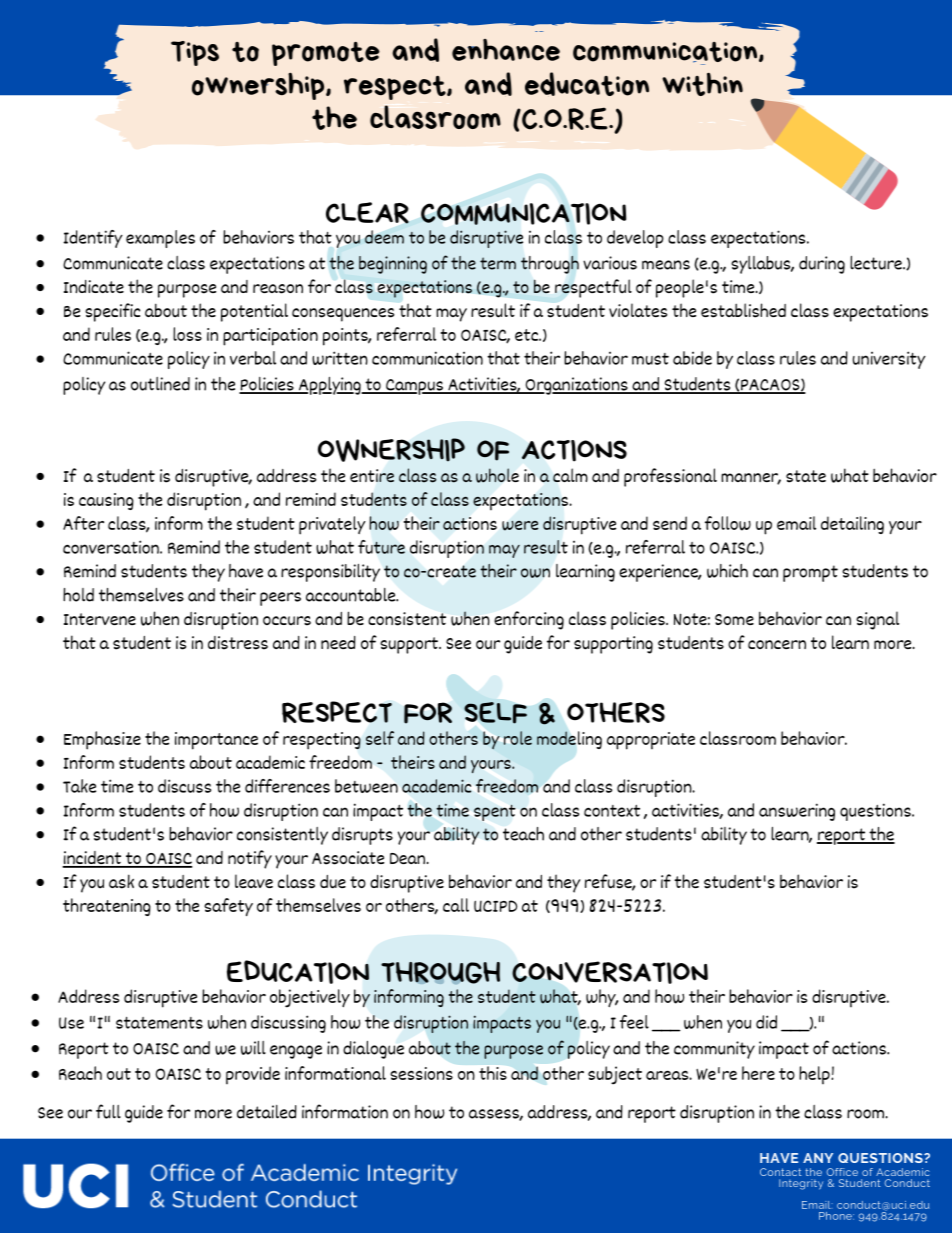 This screenshot has height=1233, width=952. What do you see at coordinates (818, 1158) in the screenshot?
I see `ANY` at bounding box center [818, 1158].
